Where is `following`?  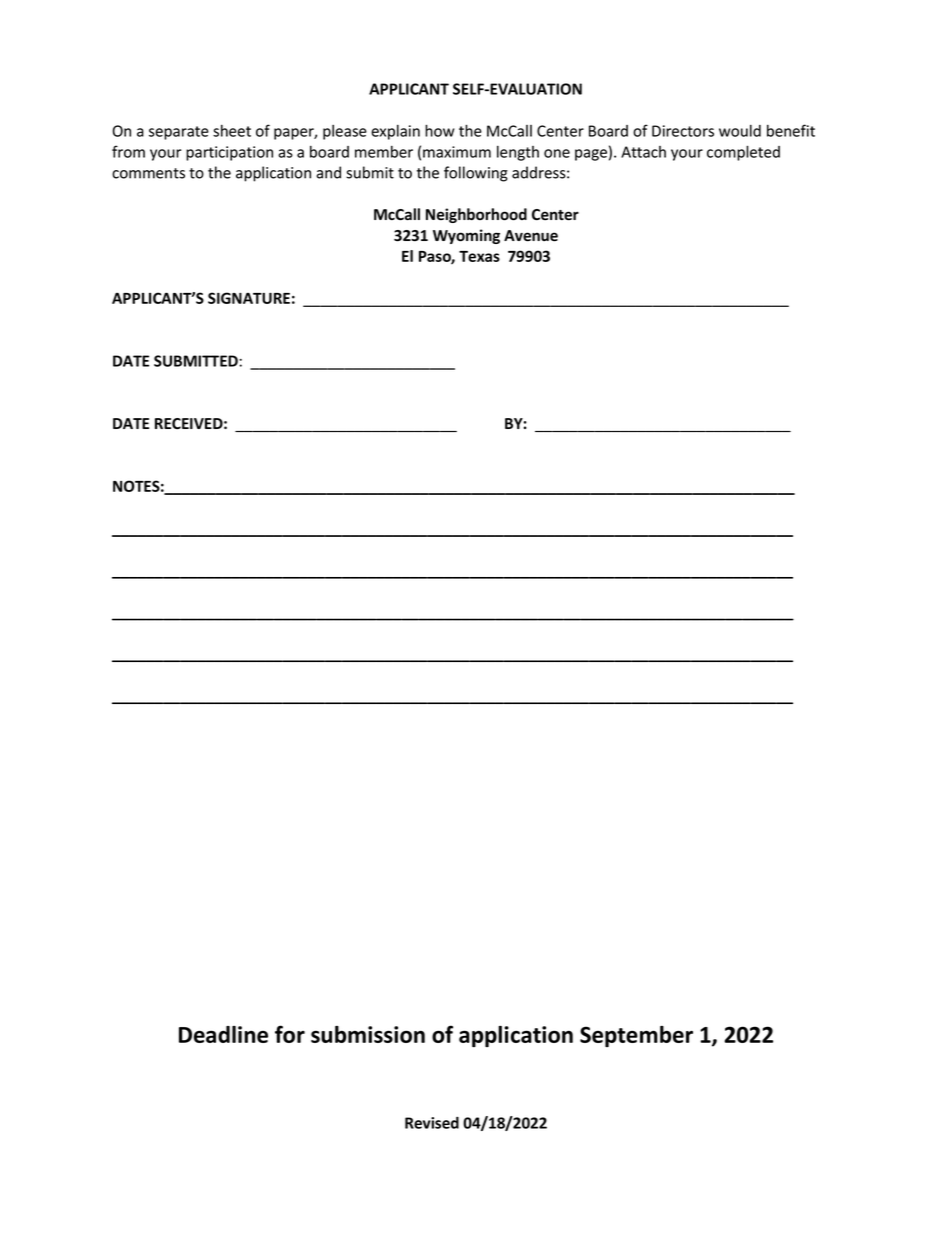 following is located at coordinates (476, 174).
